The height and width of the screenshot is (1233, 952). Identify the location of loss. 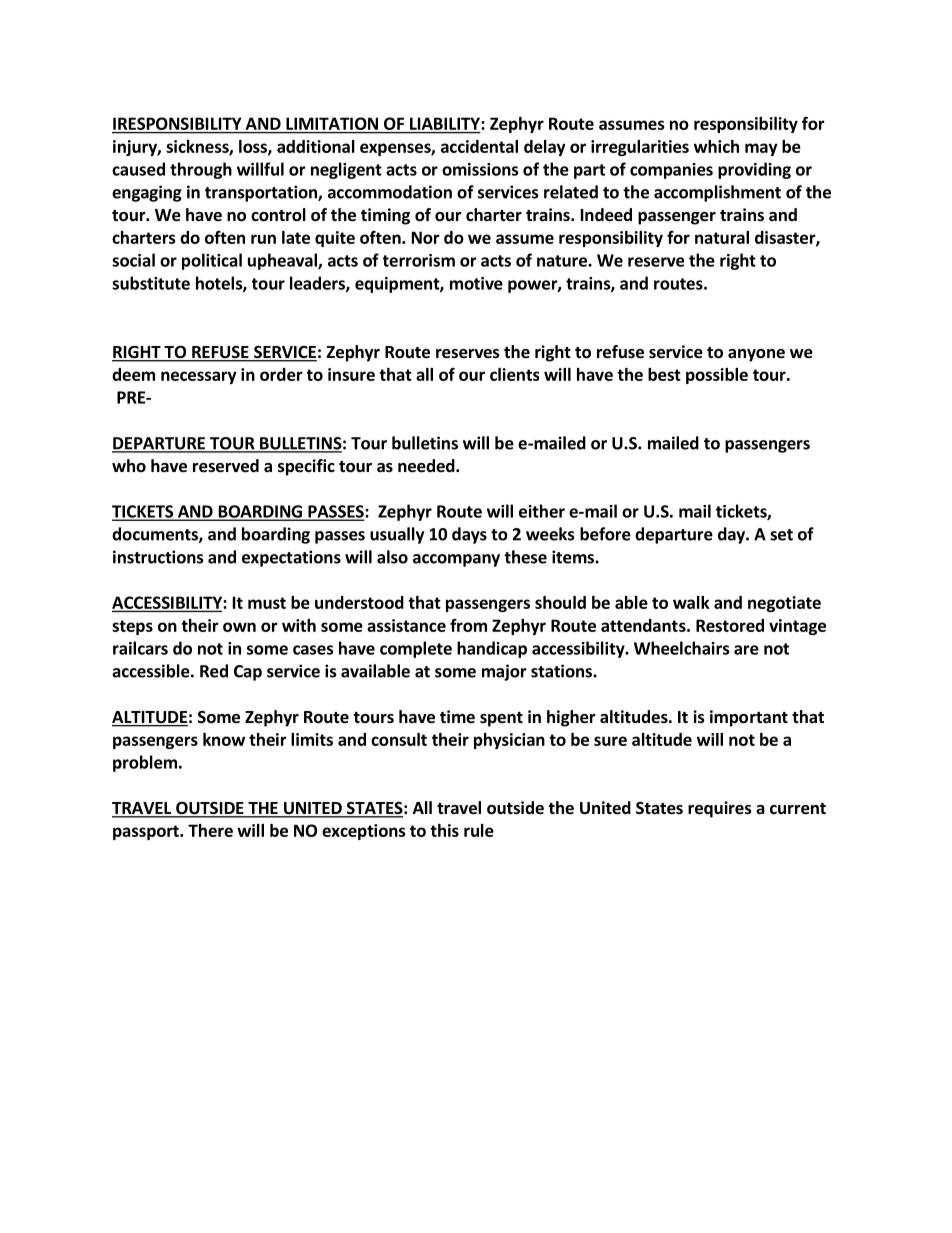
(254, 147).
